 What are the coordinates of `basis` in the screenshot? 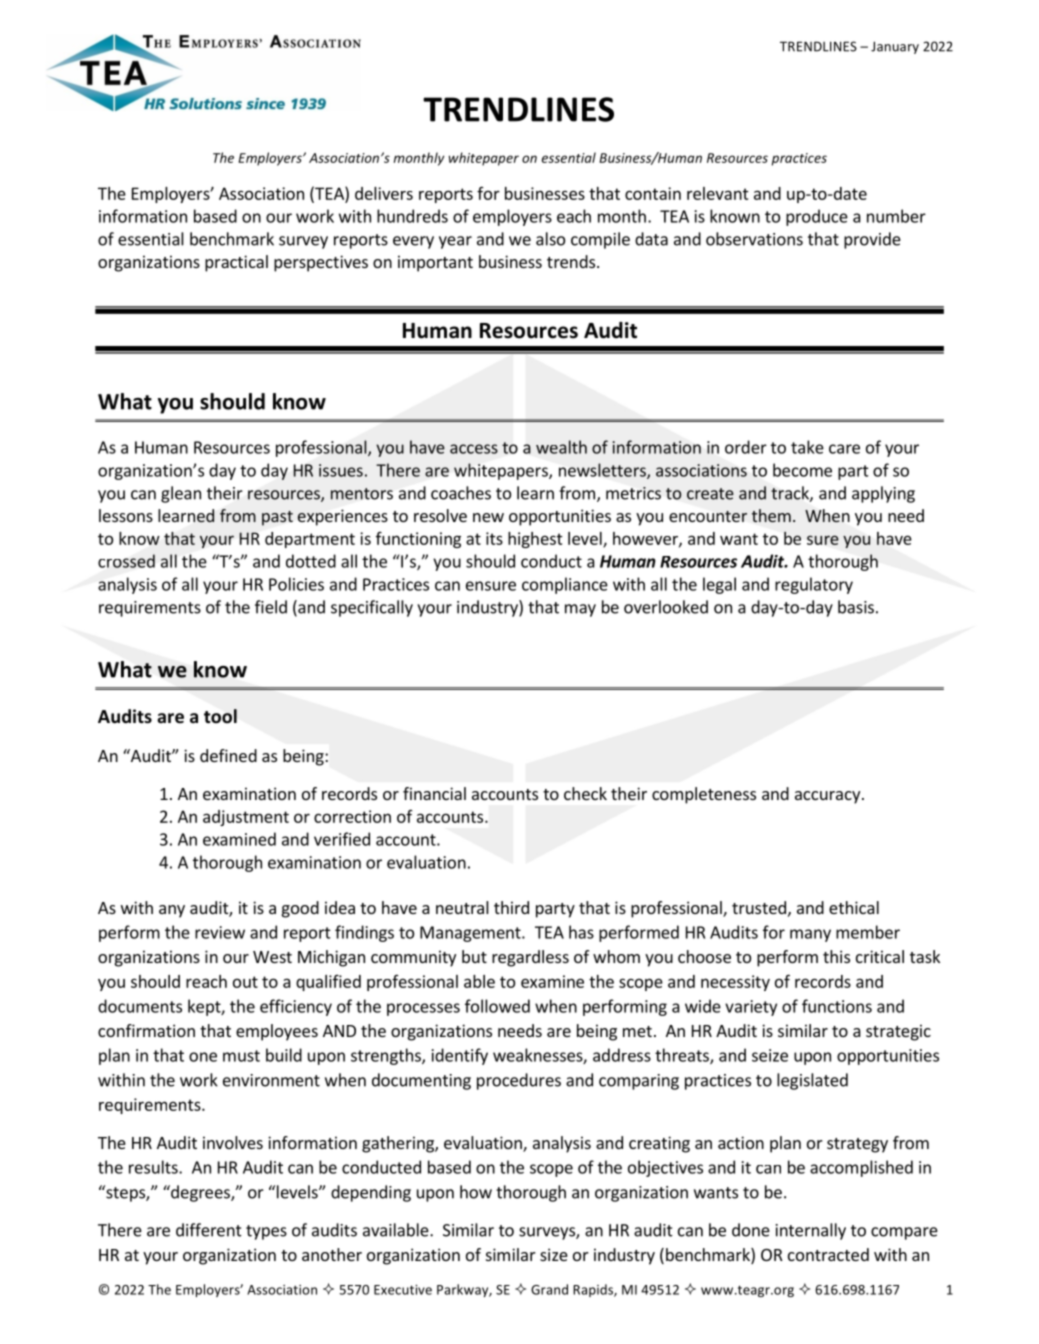 It's located at (856, 607).
